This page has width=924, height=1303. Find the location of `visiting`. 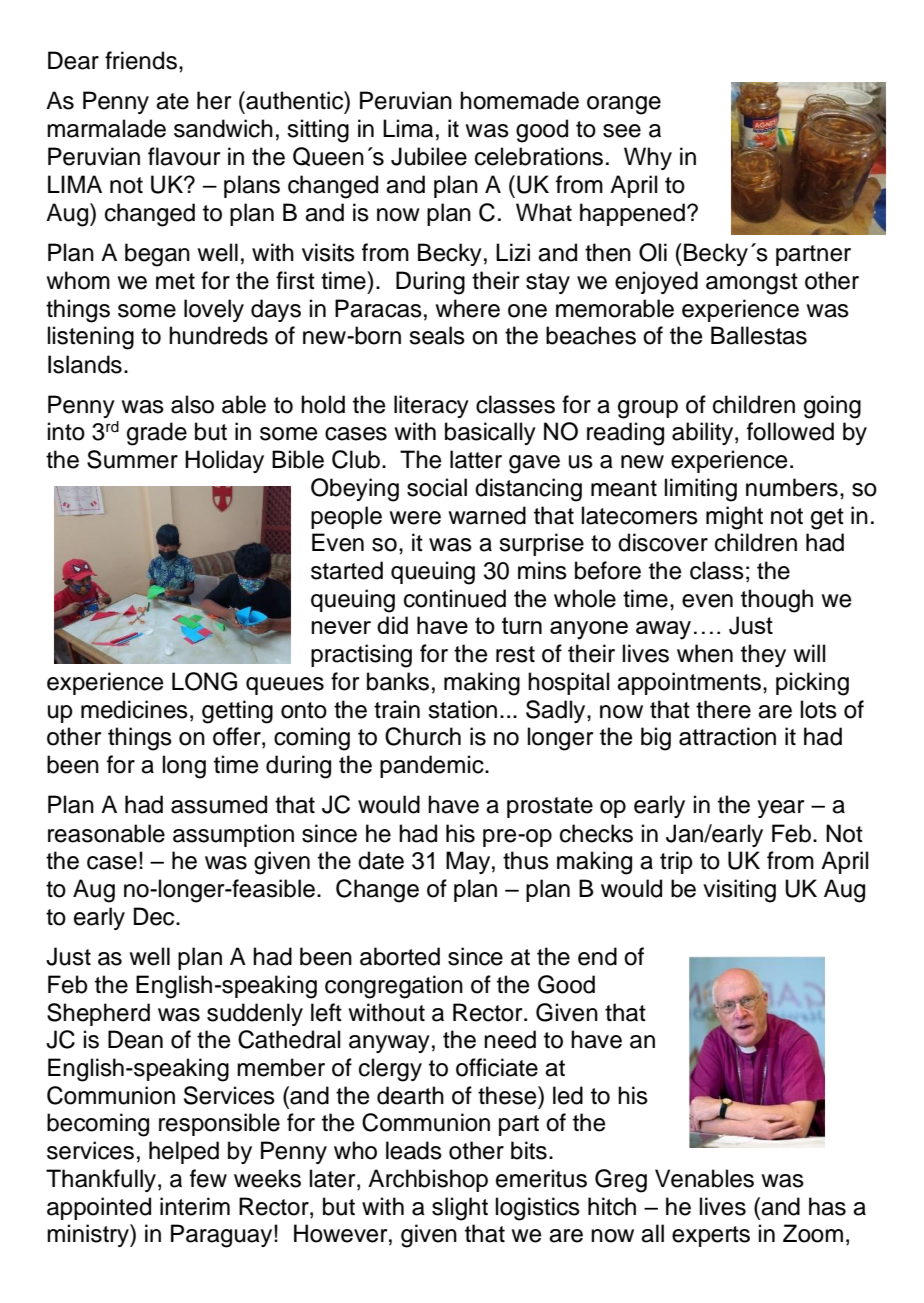

visiting is located at coordinates (739, 891).
